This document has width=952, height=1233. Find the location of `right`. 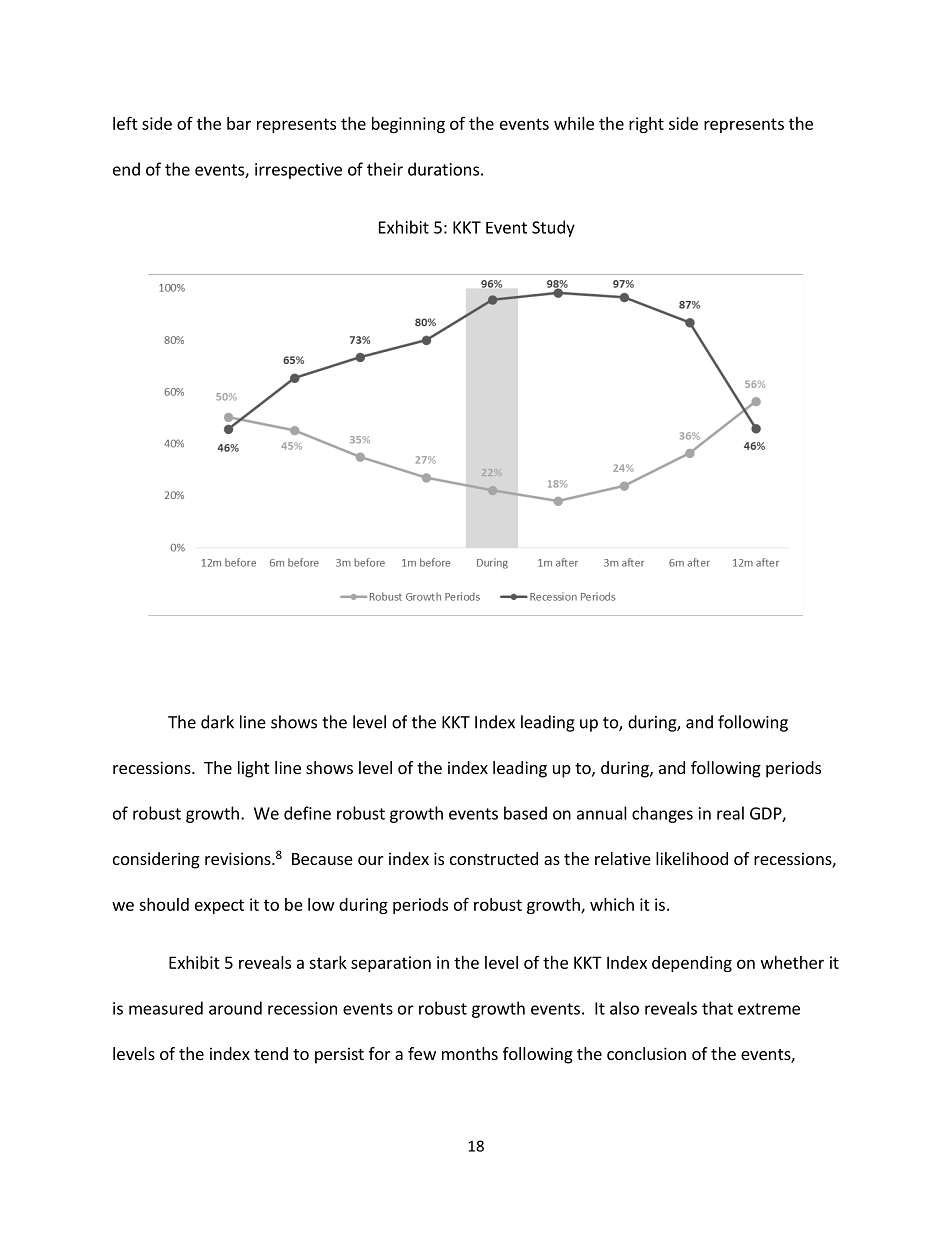

right is located at coordinates (646, 125).
